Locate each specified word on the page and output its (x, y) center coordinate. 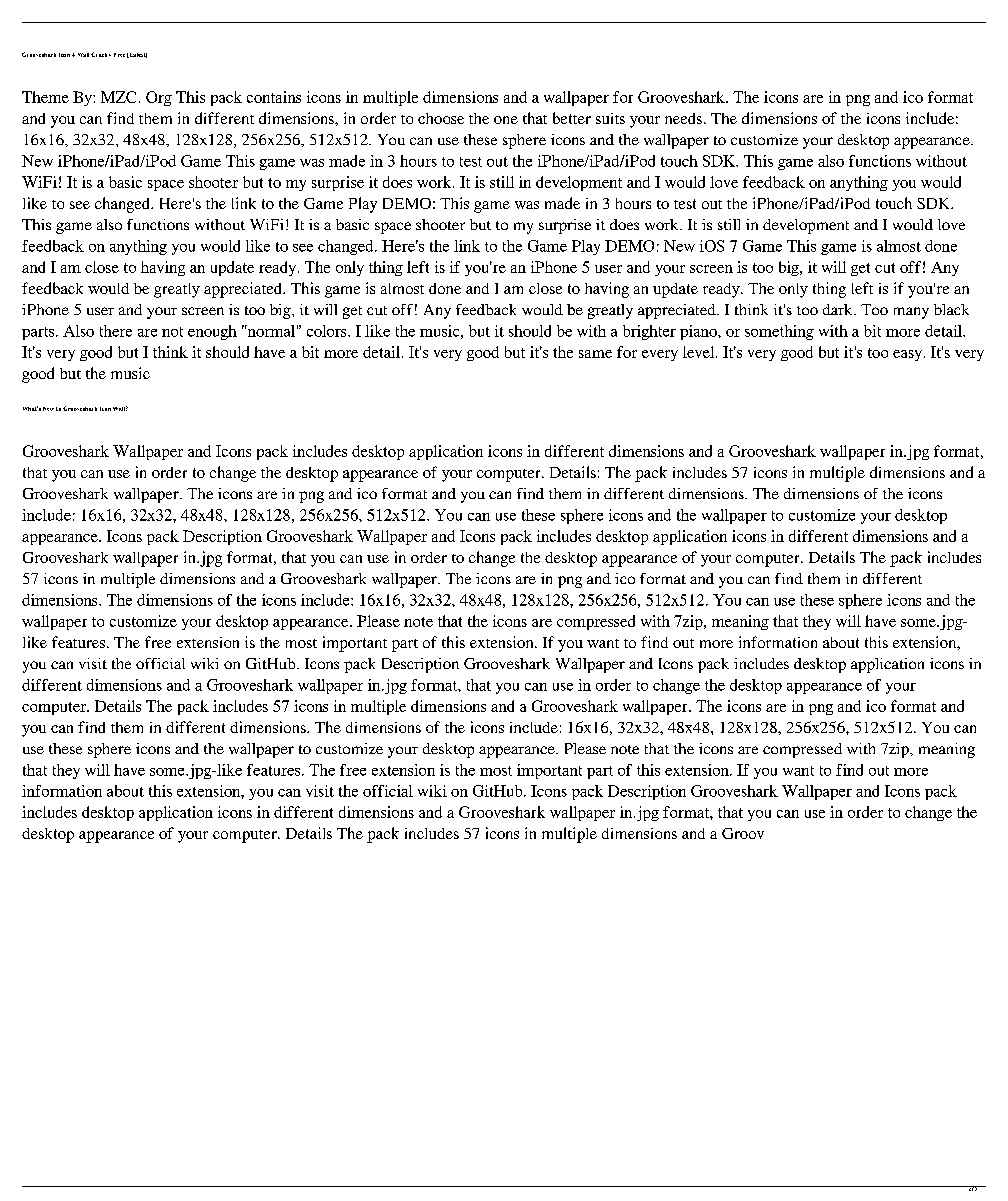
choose (441, 118)
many (911, 313)
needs (683, 118)
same (595, 354)
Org (159, 98)
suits (610, 118)
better (572, 118)
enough (212, 332)
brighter (649, 332)
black (951, 309)
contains (274, 97)
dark (839, 309)
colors (328, 331)
